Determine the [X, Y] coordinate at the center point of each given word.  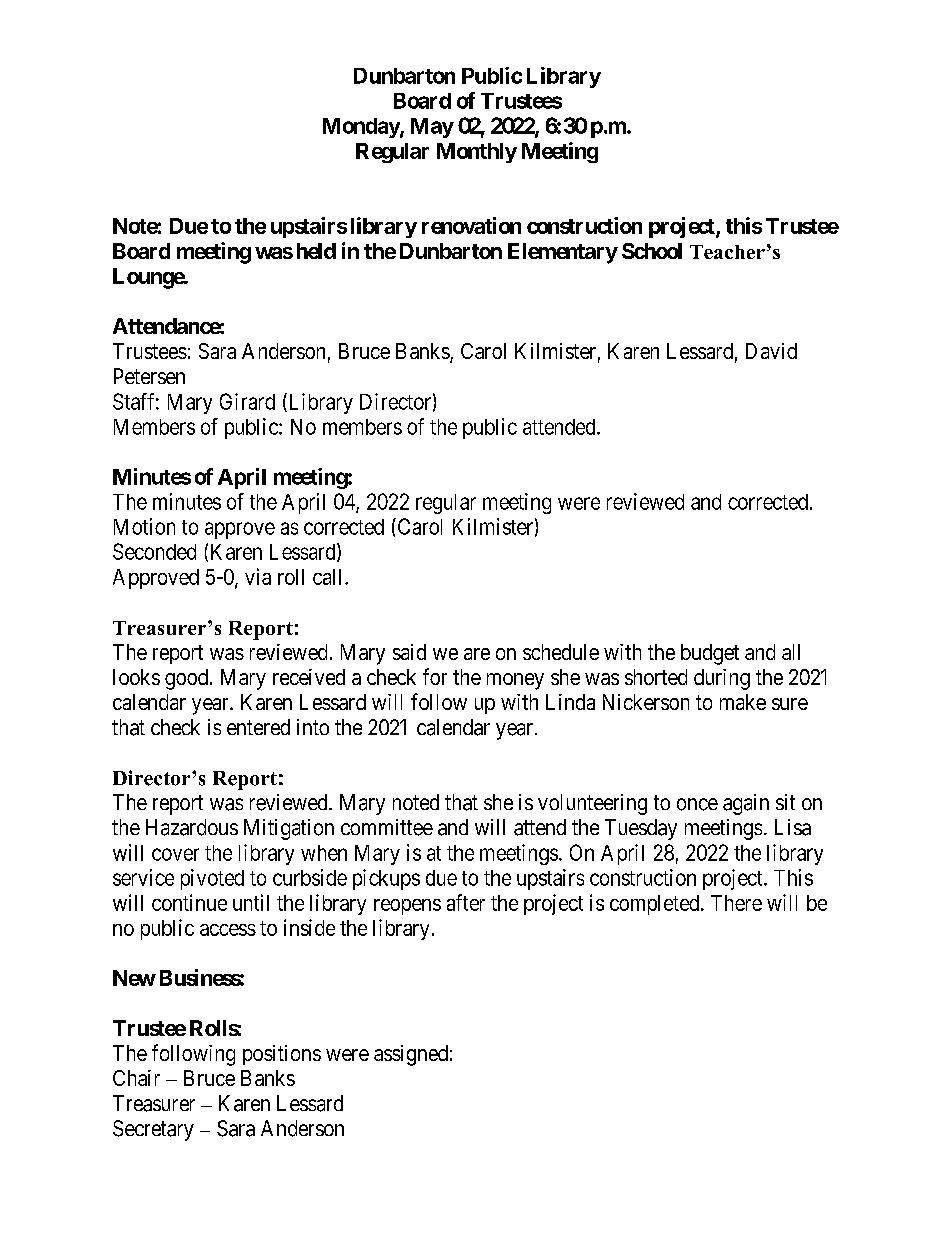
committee [387, 827]
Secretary [153, 1130]
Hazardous [192, 827]
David [771, 351]
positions [282, 1055]
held [316, 251]
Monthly [477, 153]
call [329, 577]
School [652, 251]
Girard [247, 401]
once [697, 804]
